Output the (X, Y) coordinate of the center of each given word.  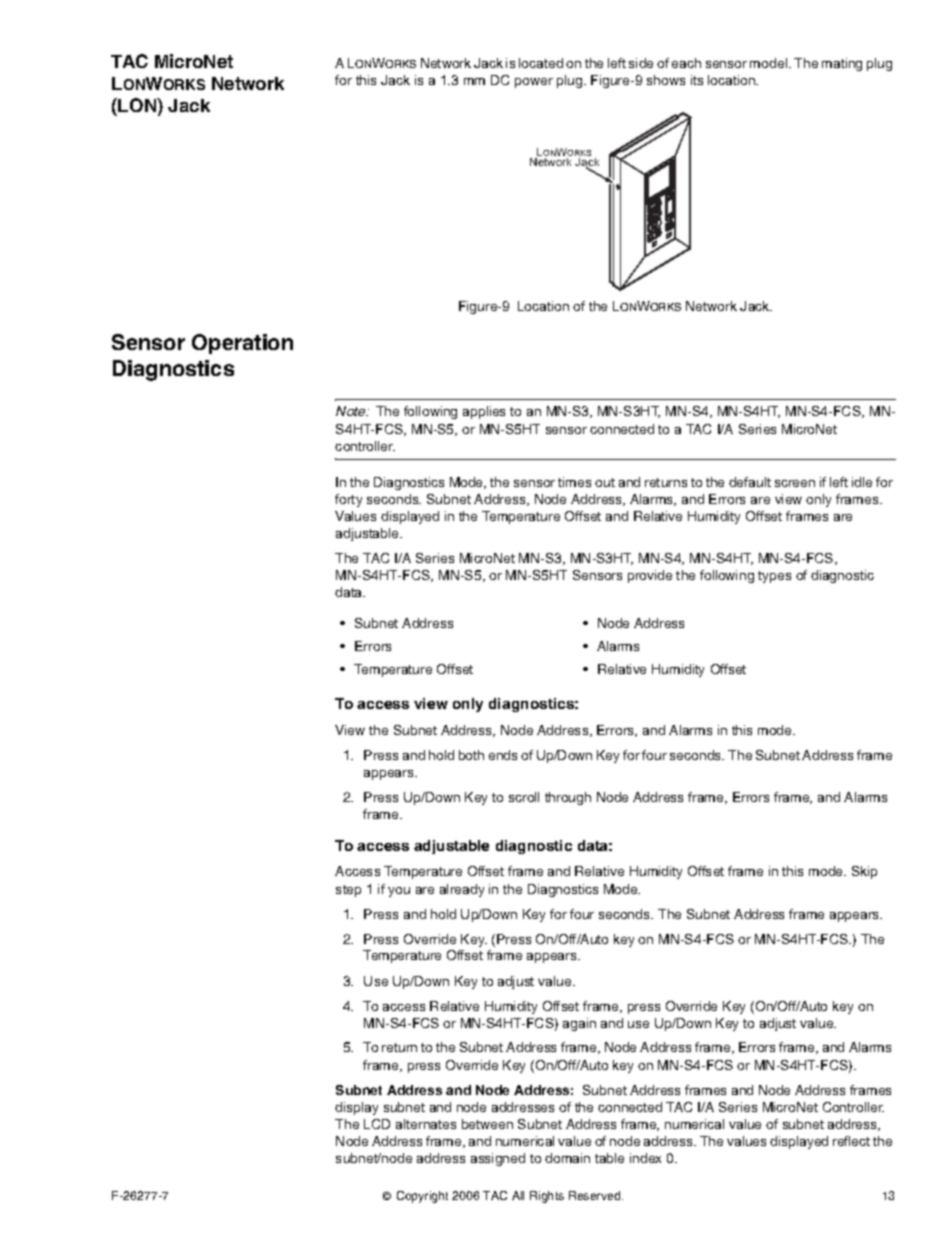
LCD (377, 1124)
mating (842, 64)
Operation (242, 344)
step (348, 891)
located (541, 63)
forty (348, 500)
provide (650, 576)
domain (567, 1158)
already (462, 890)
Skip (864, 872)
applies (484, 412)
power (534, 83)
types (774, 577)
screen (795, 483)
